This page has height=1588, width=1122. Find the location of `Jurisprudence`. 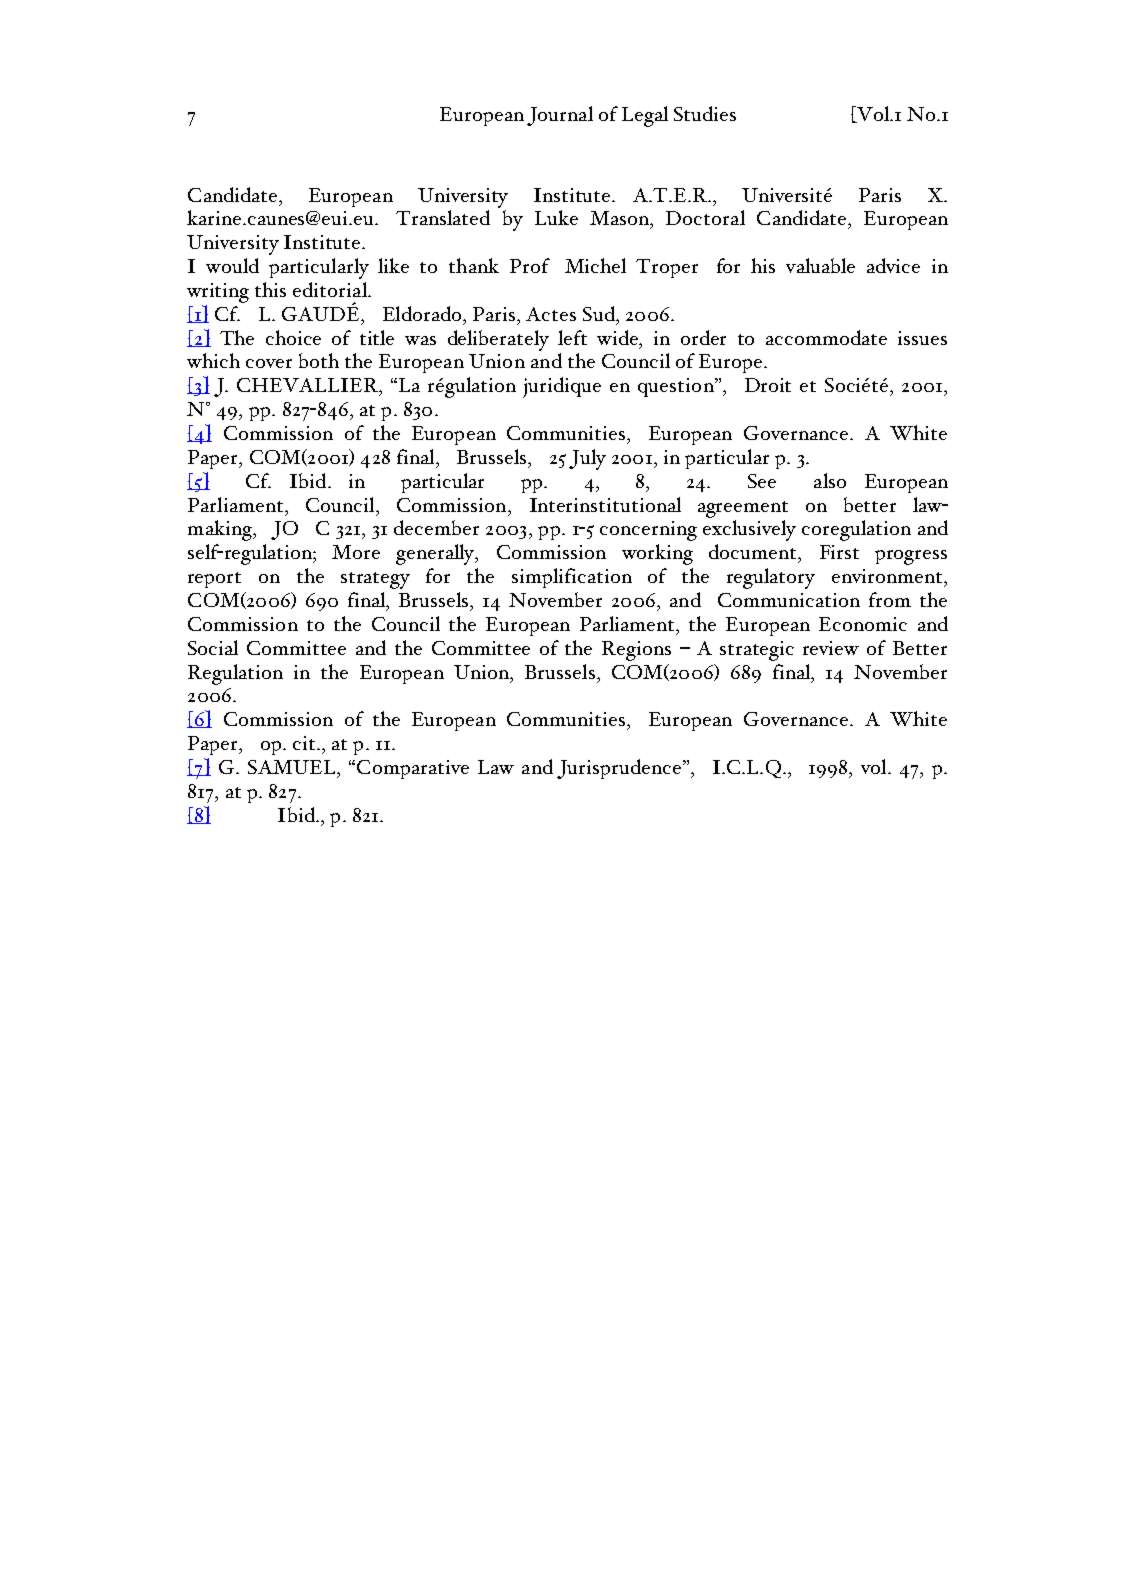

Jurisprudence is located at coordinates (620, 769).
